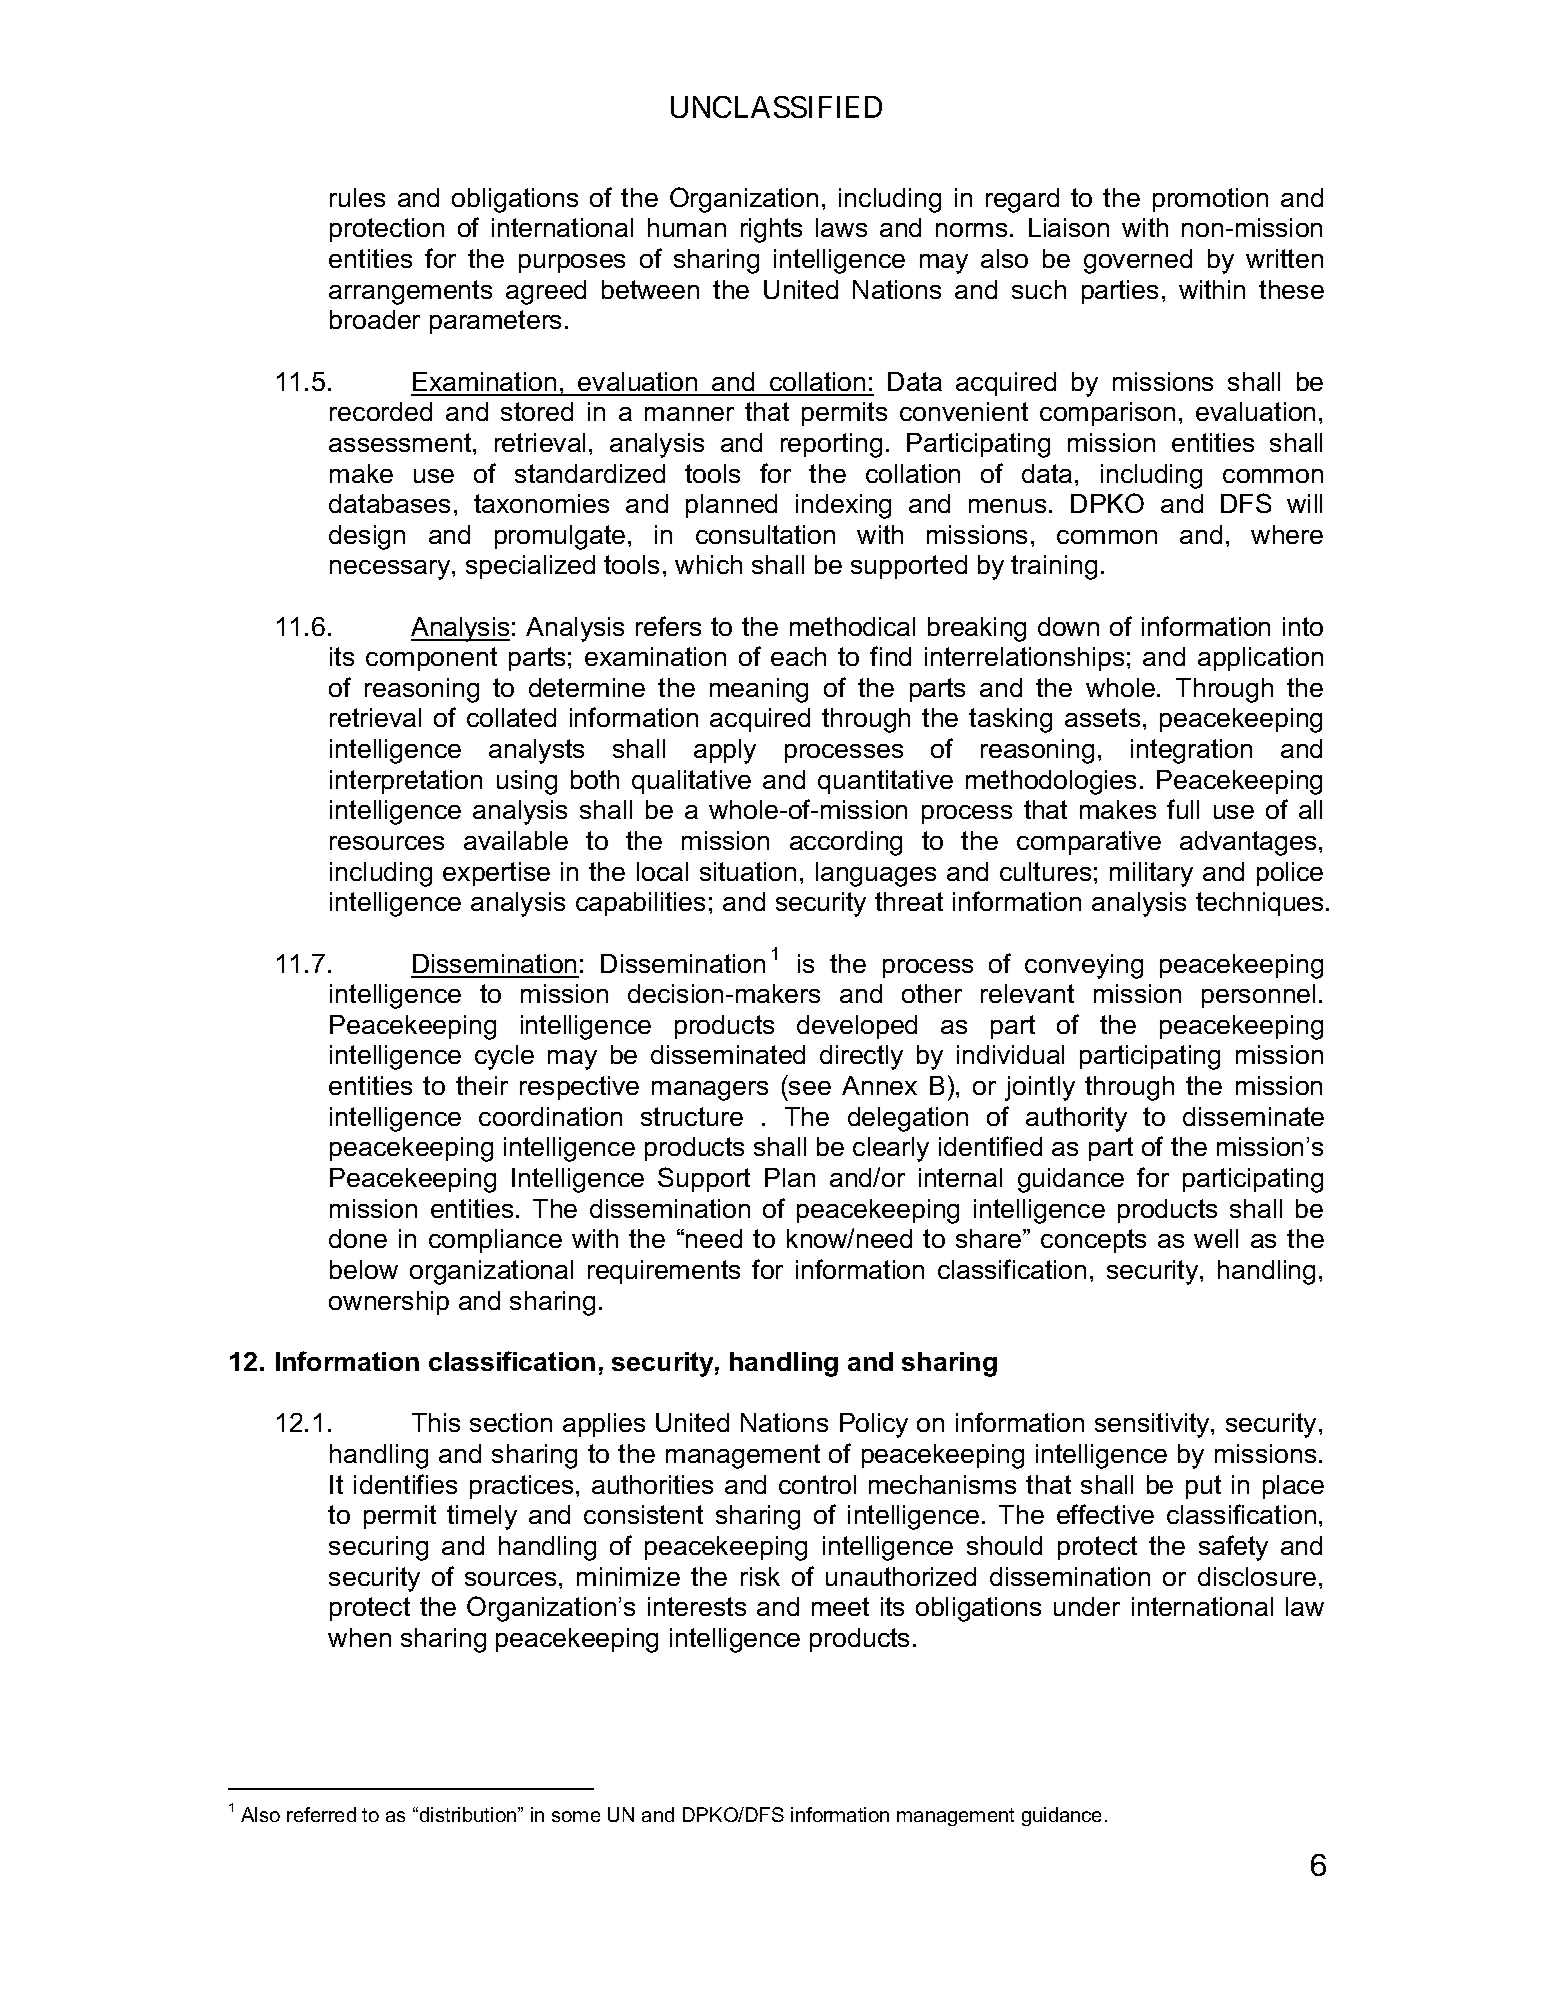 The width and height of the screenshot is (1553, 2010). What do you see at coordinates (495, 1241) in the screenshot?
I see `compliance` at bounding box center [495, 1241].
